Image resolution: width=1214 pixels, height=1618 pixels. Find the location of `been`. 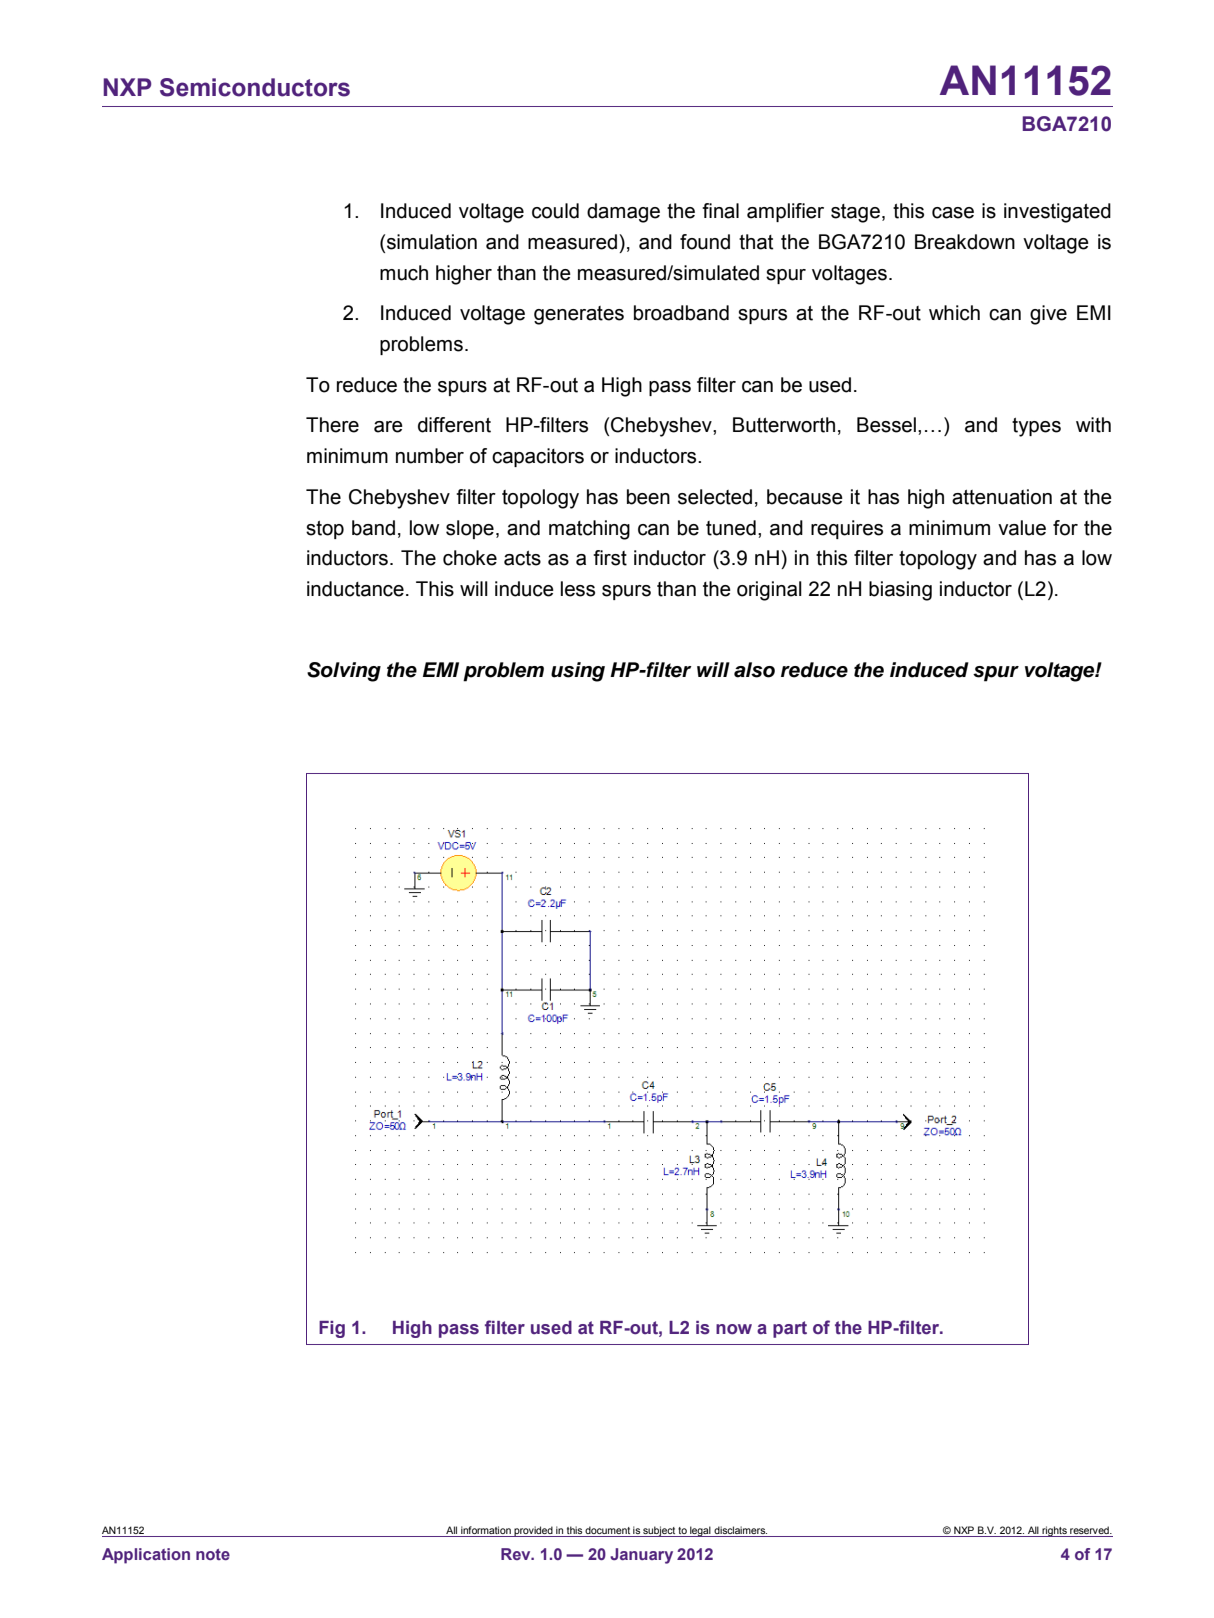

been is located at coordinates (648, 497).
